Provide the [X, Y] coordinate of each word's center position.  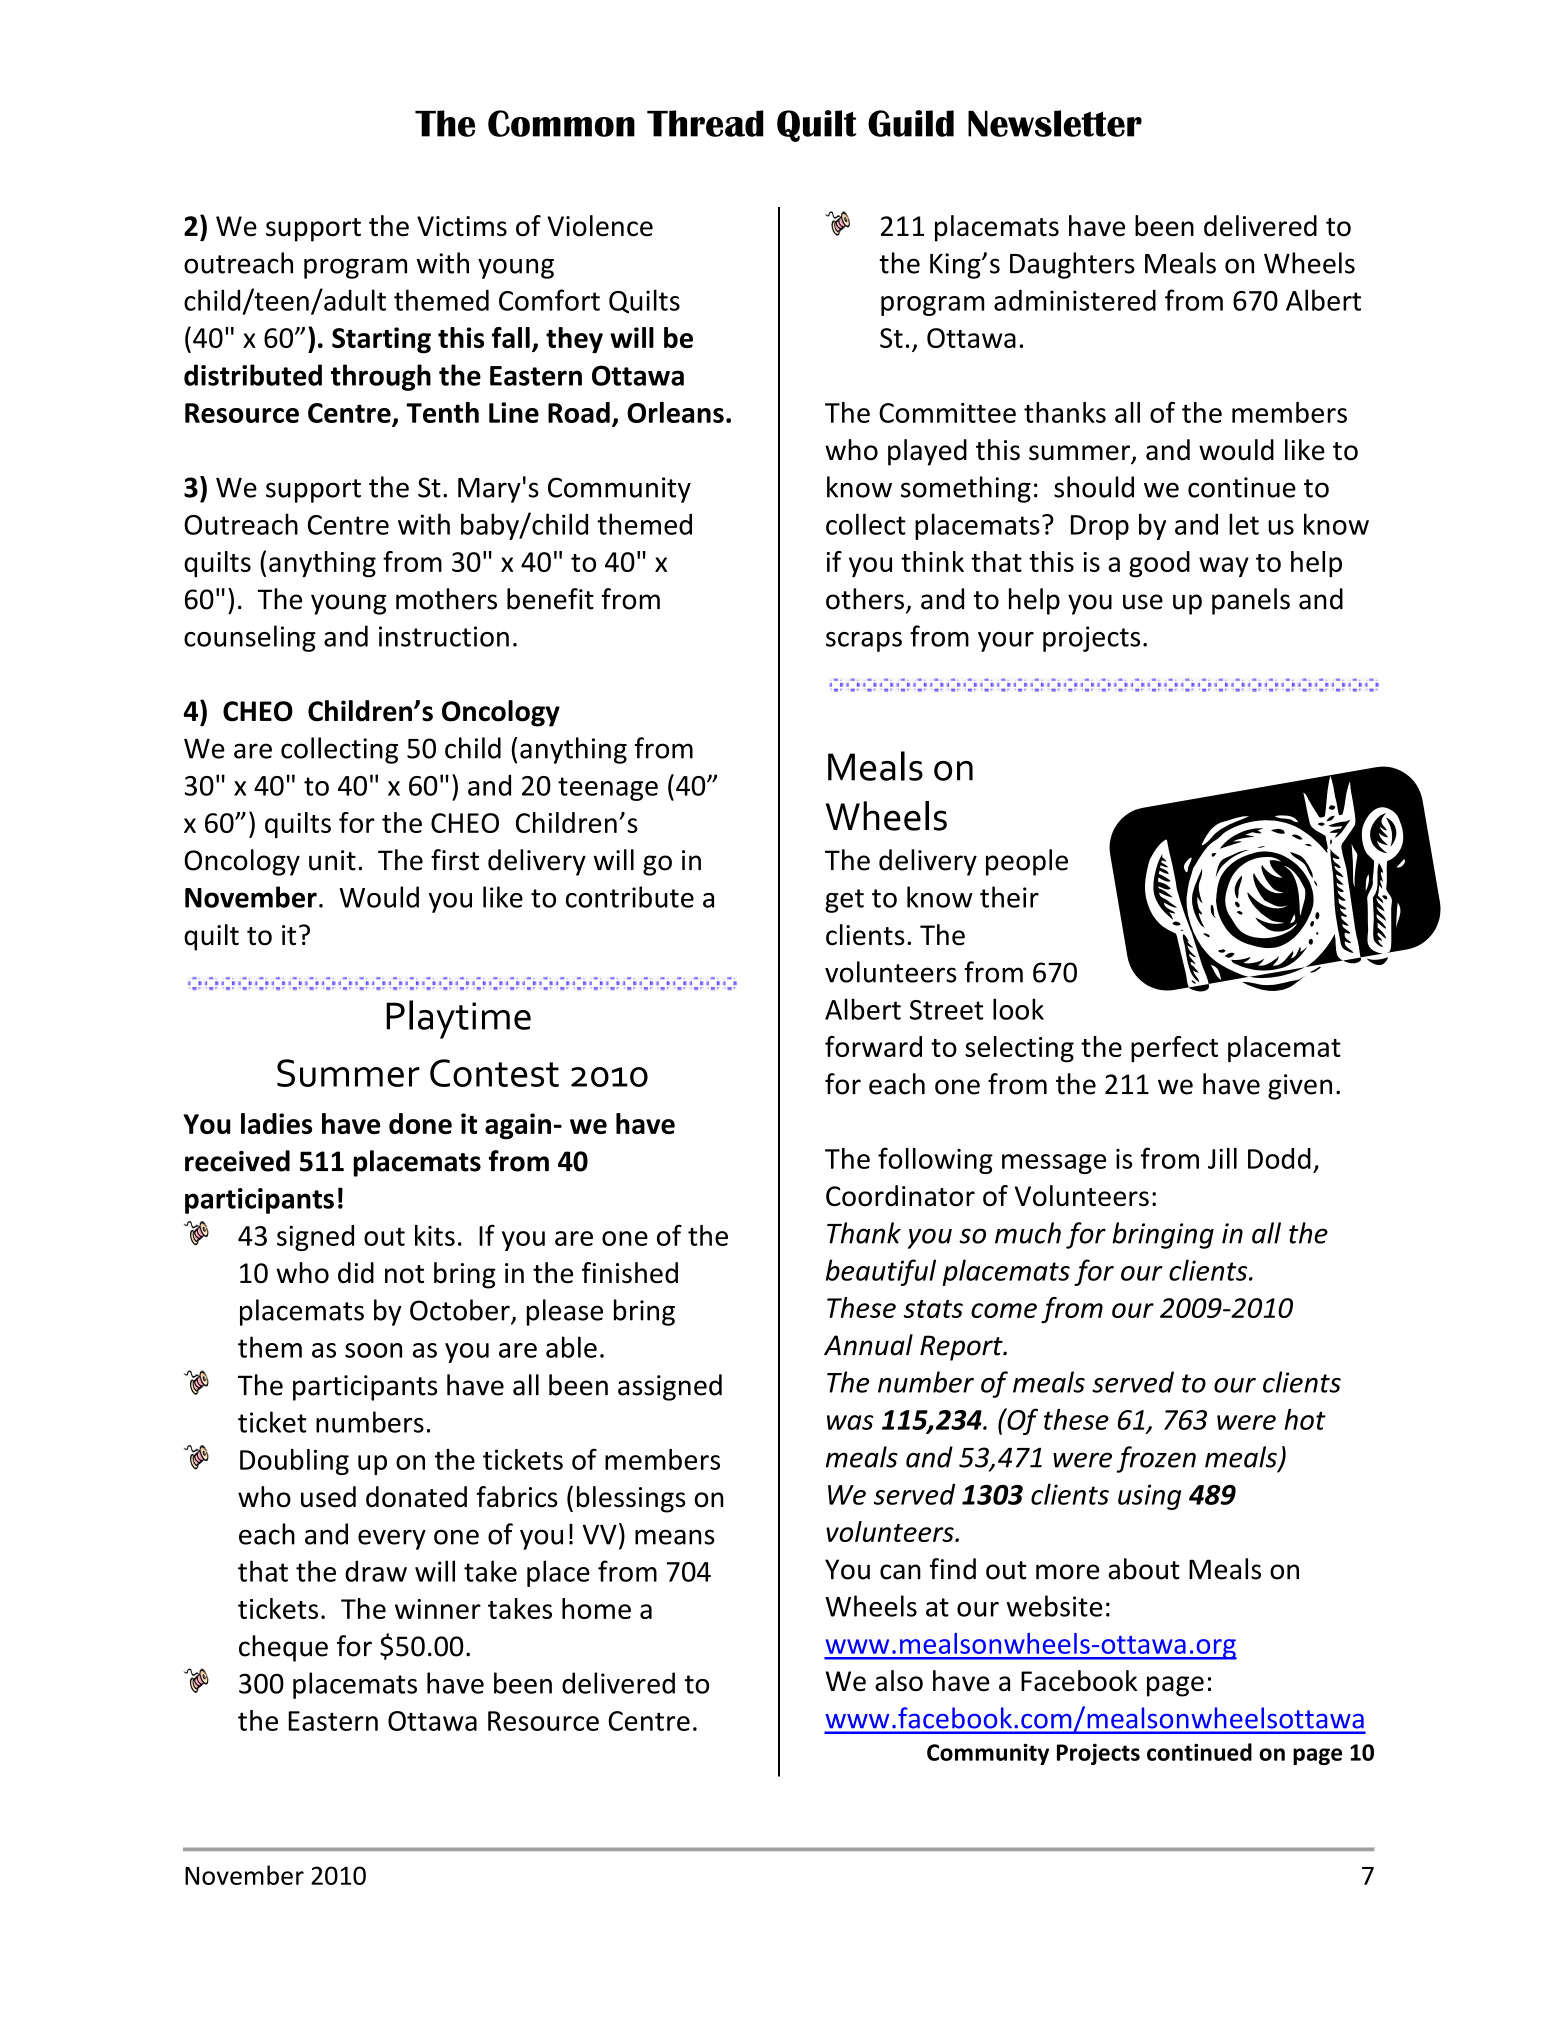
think [932, 561]
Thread [705, 123]
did [356, 1273]
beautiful [881, 1272]
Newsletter [1055, 123]
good [1159, 564]
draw [376, 1571]
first [455, 860]
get [844, 901]
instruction [444, 636]
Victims [462, 226]
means [675, 1537]
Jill [1222, 1158]
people [1027, 862]
